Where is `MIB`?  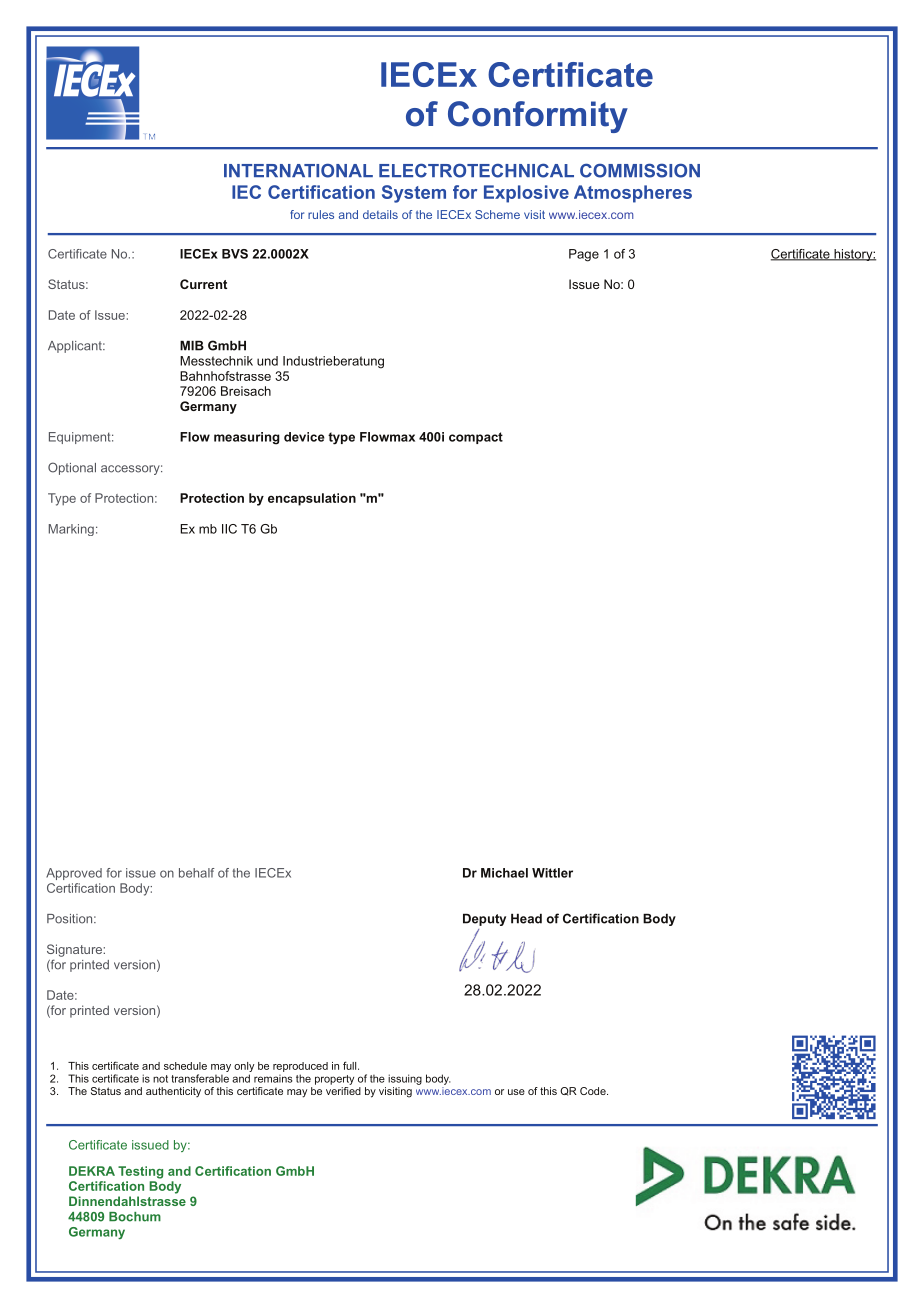
MIB is located at coordinates (192, 345).
